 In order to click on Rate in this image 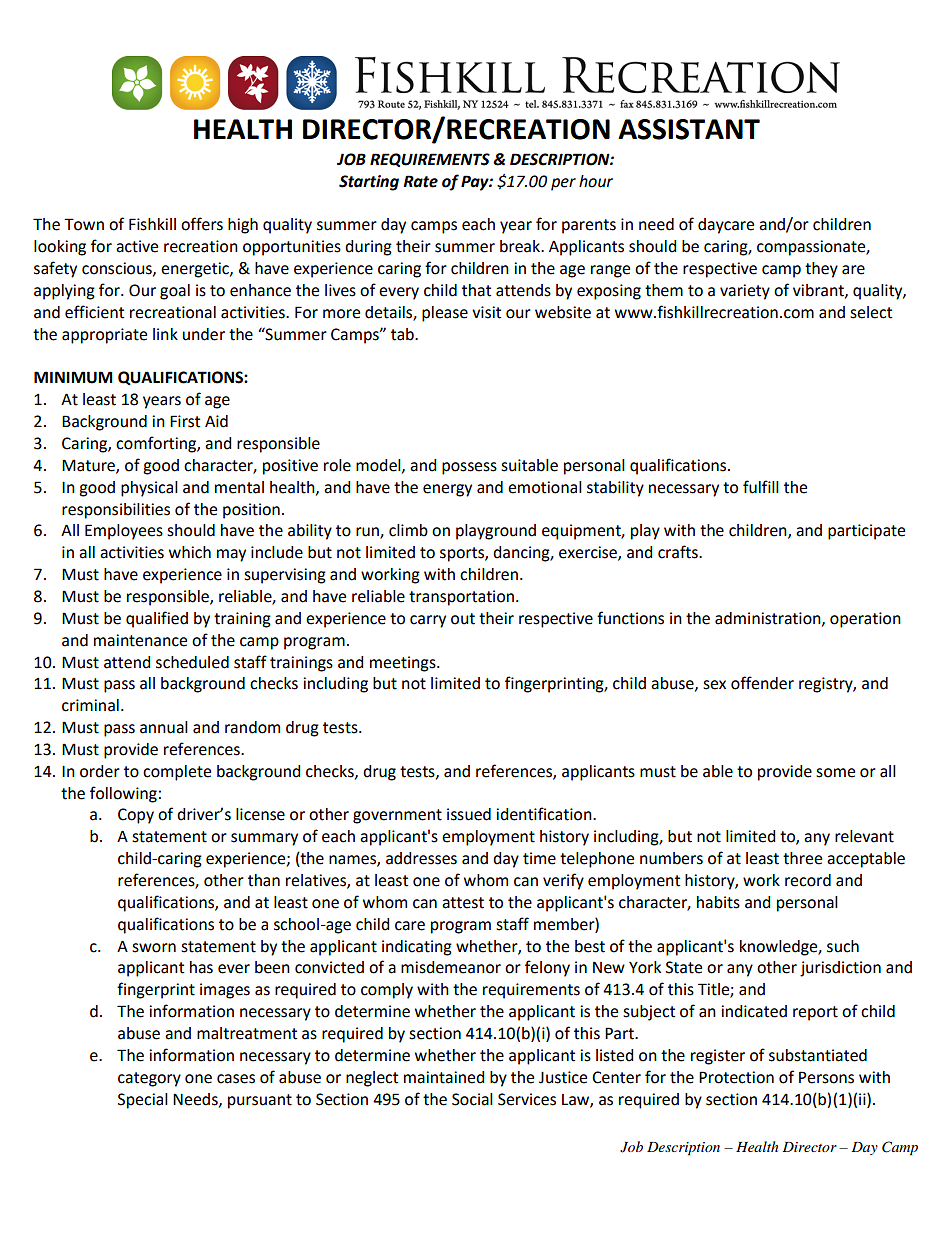, I will do `click(420, 181)`.
